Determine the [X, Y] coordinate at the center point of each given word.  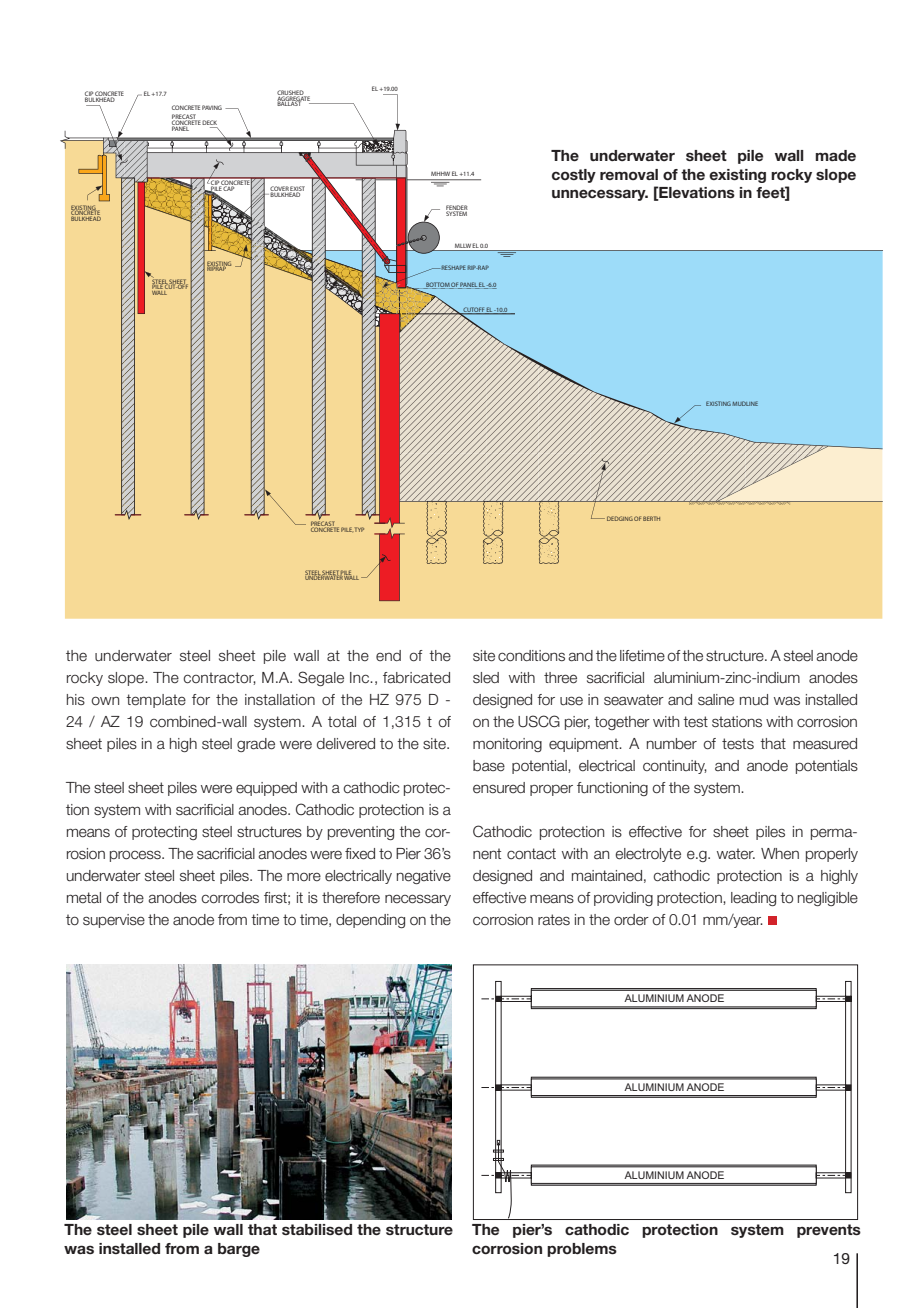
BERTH [651, 518]
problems [582, 1250]
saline [716, 700]
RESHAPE [454, 267]
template [156, 701]
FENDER [457, 209]
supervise [114, 921]
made [836, 155]
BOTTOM [437, 285]
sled [486, 678]
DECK [209, 122]
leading [753, 899]
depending [370, 921]
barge [239, 1250]
